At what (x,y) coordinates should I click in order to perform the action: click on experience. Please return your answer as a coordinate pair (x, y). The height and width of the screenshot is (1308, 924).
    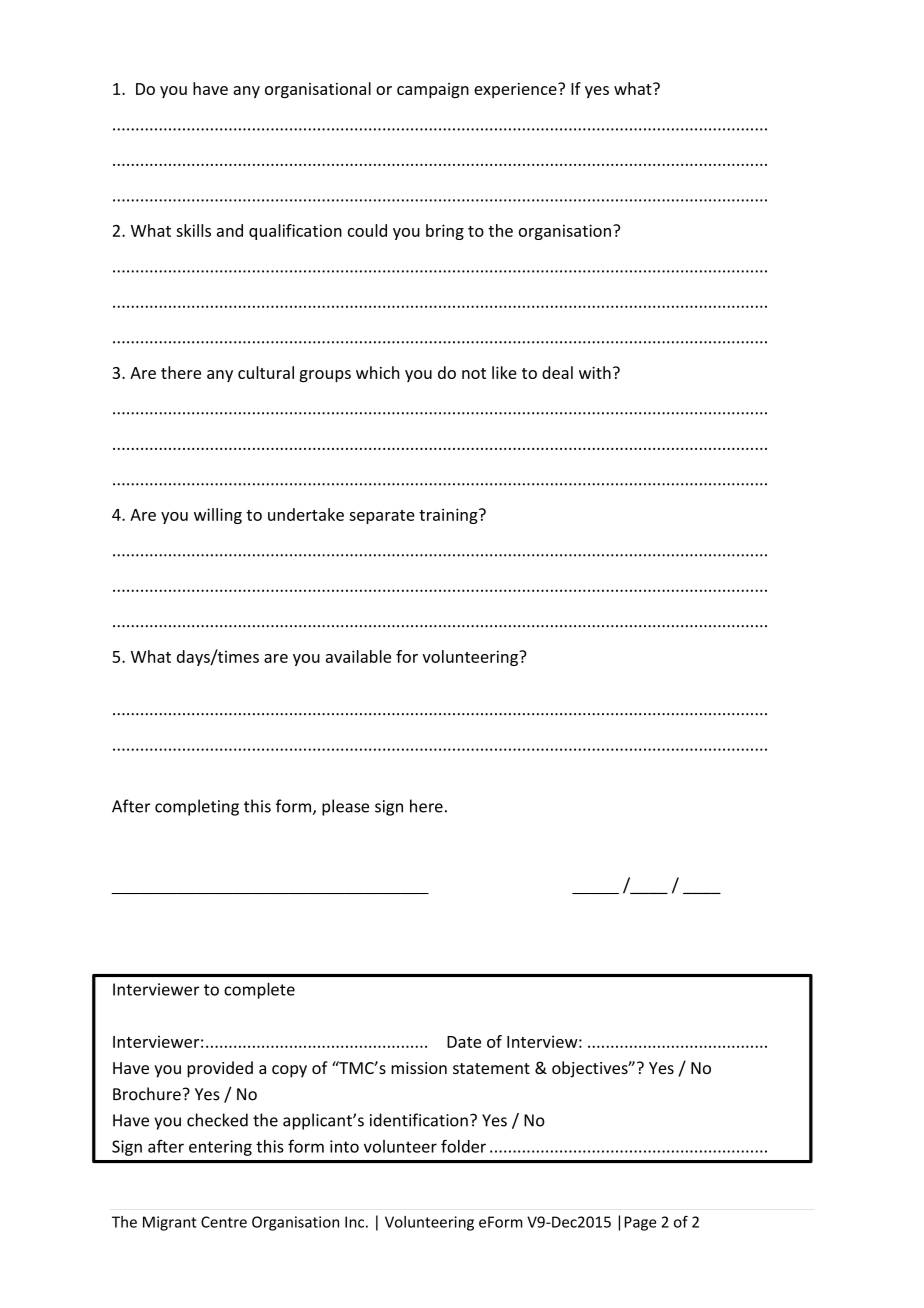
    Looking at the image, I should click on (516, 90).
